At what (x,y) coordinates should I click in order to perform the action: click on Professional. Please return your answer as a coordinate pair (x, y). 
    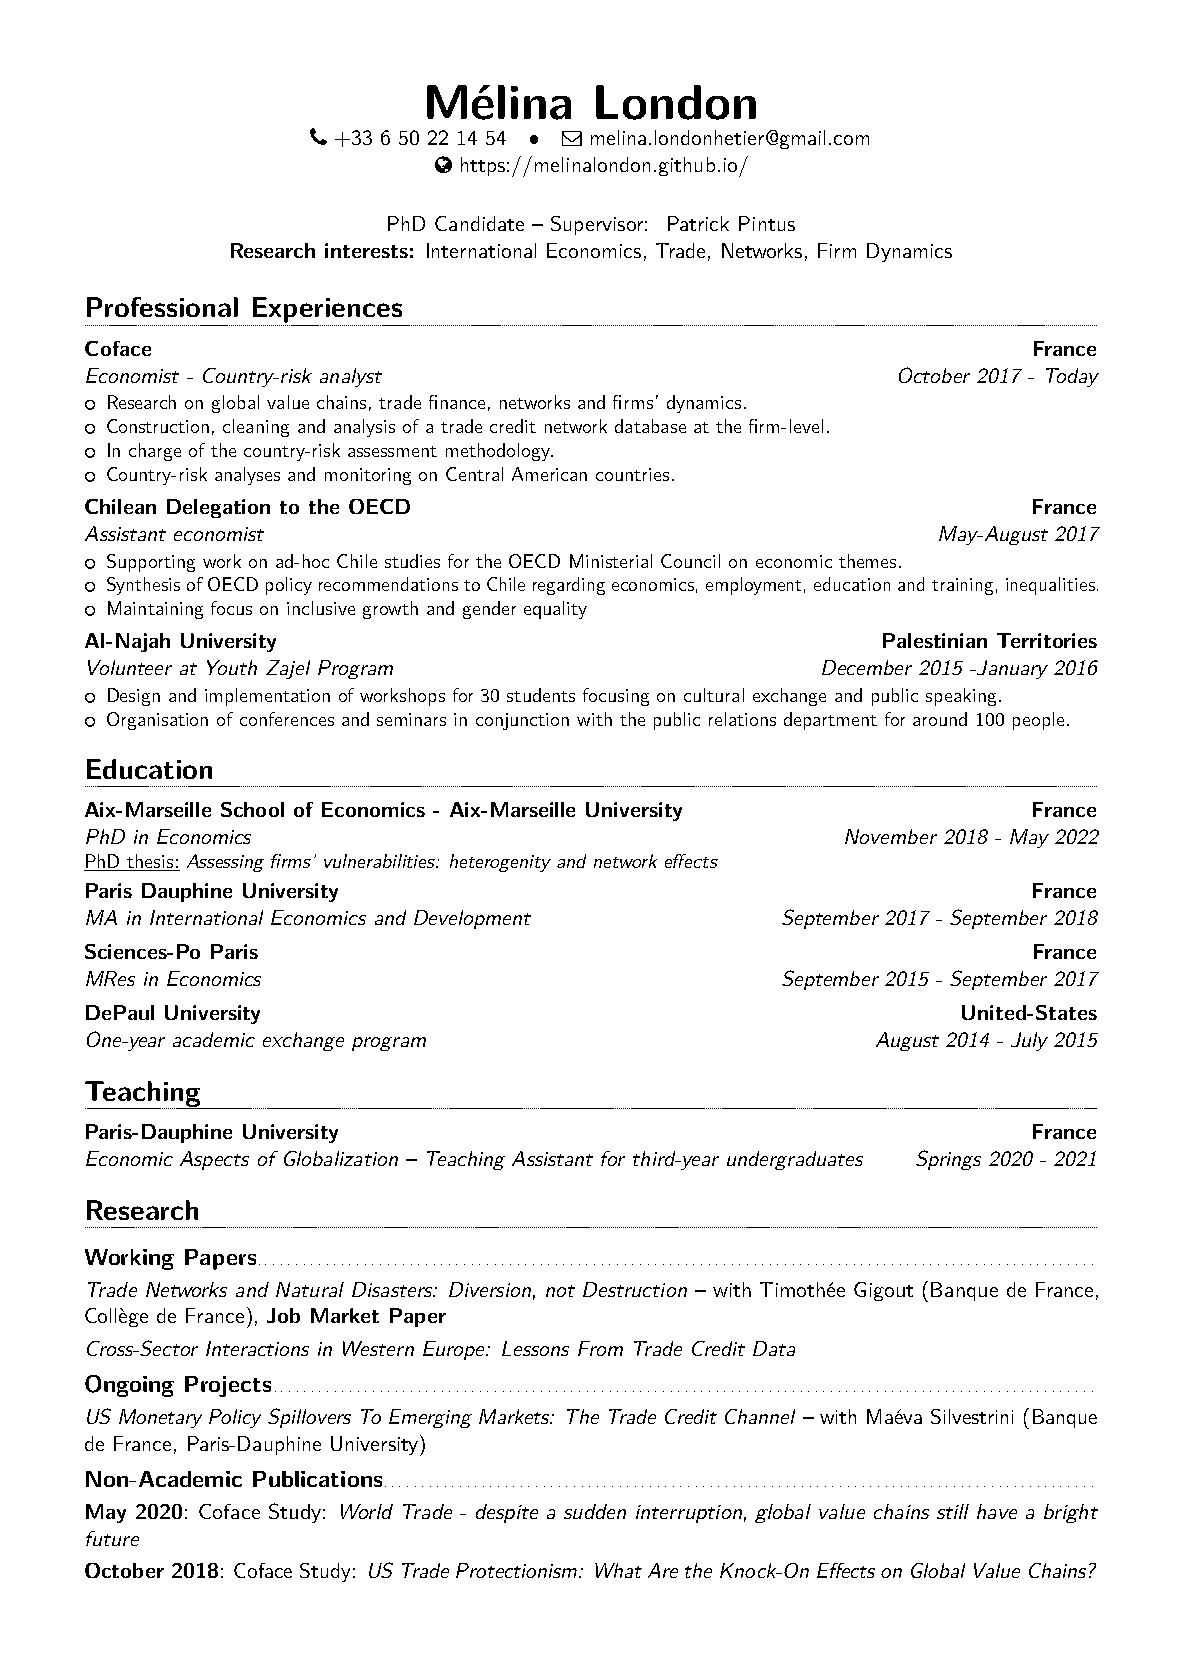
    Looking at the image, I should click on (162, 307).
